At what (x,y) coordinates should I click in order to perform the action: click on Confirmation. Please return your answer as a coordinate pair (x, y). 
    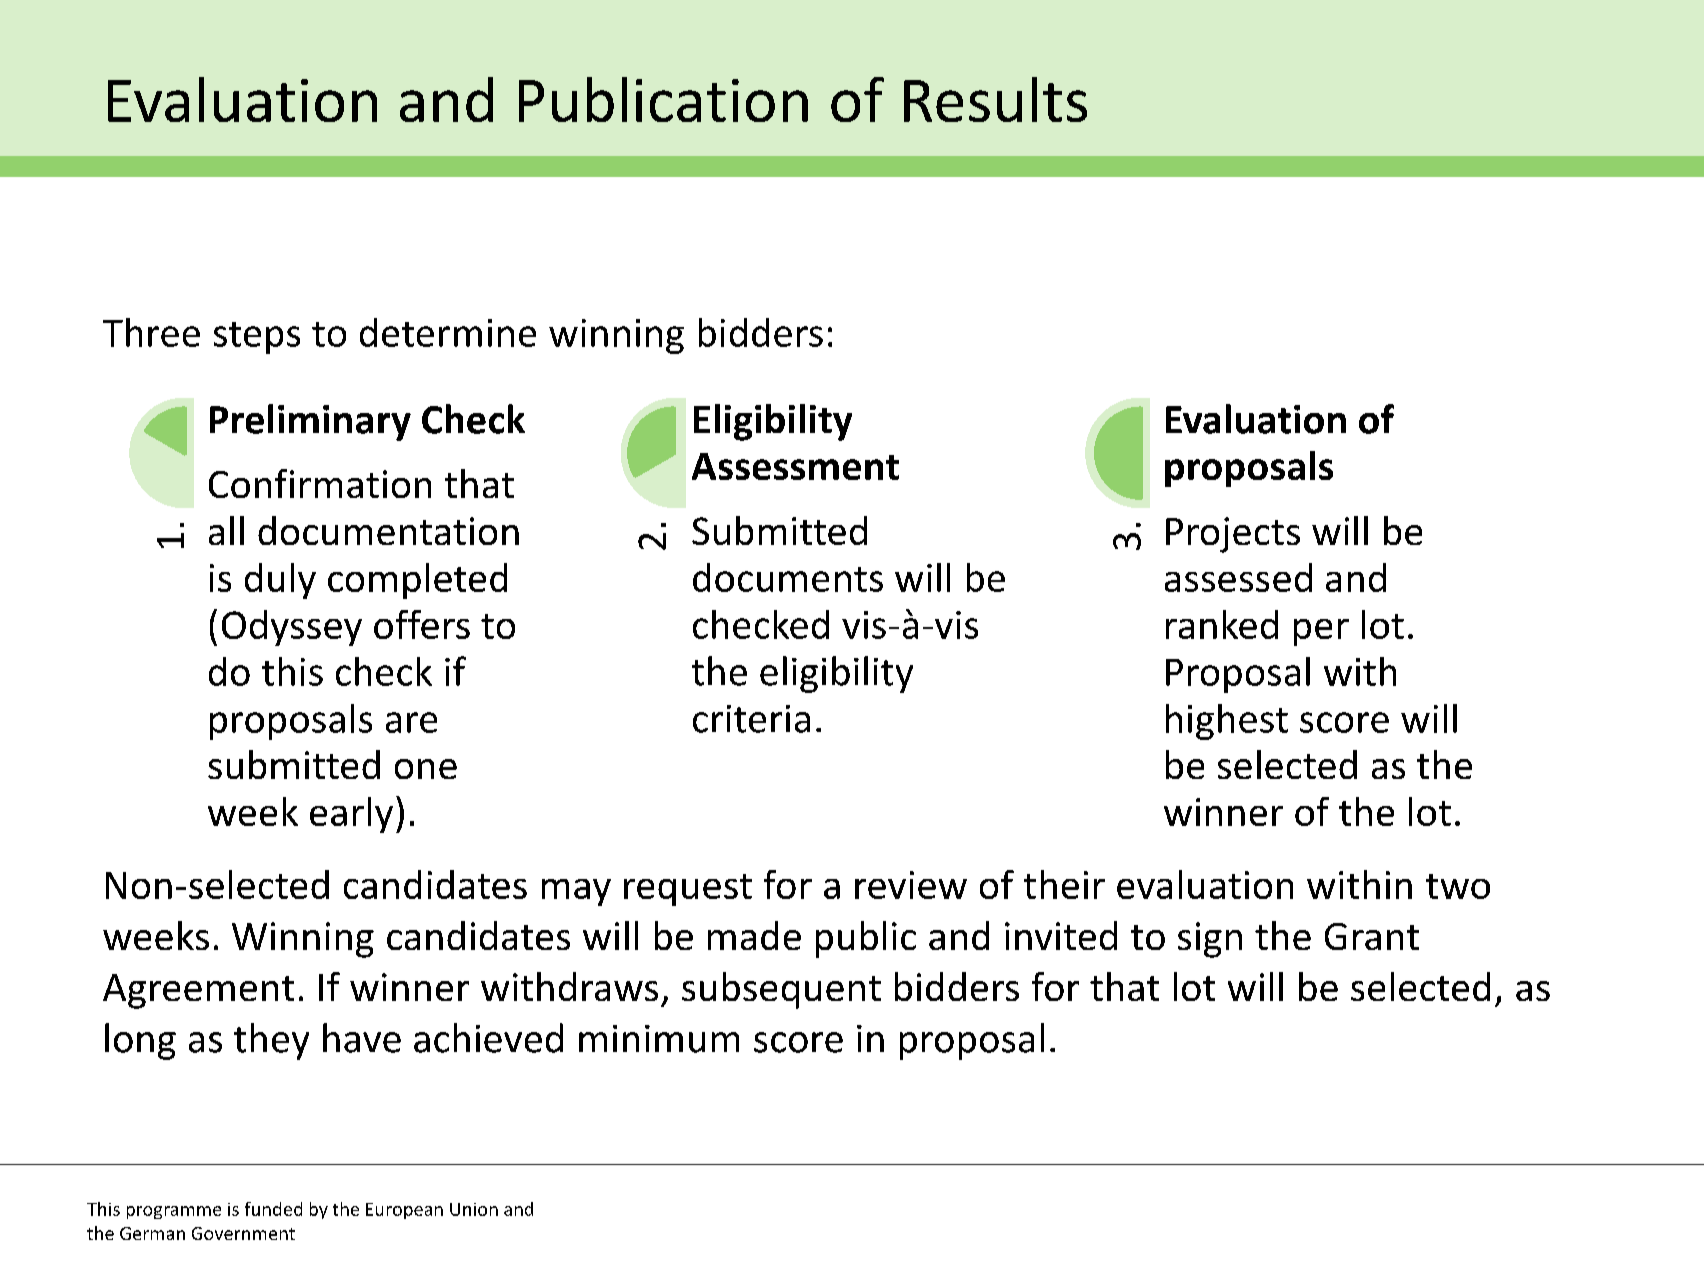
    Looking at the image, I should click on (320, 483).
